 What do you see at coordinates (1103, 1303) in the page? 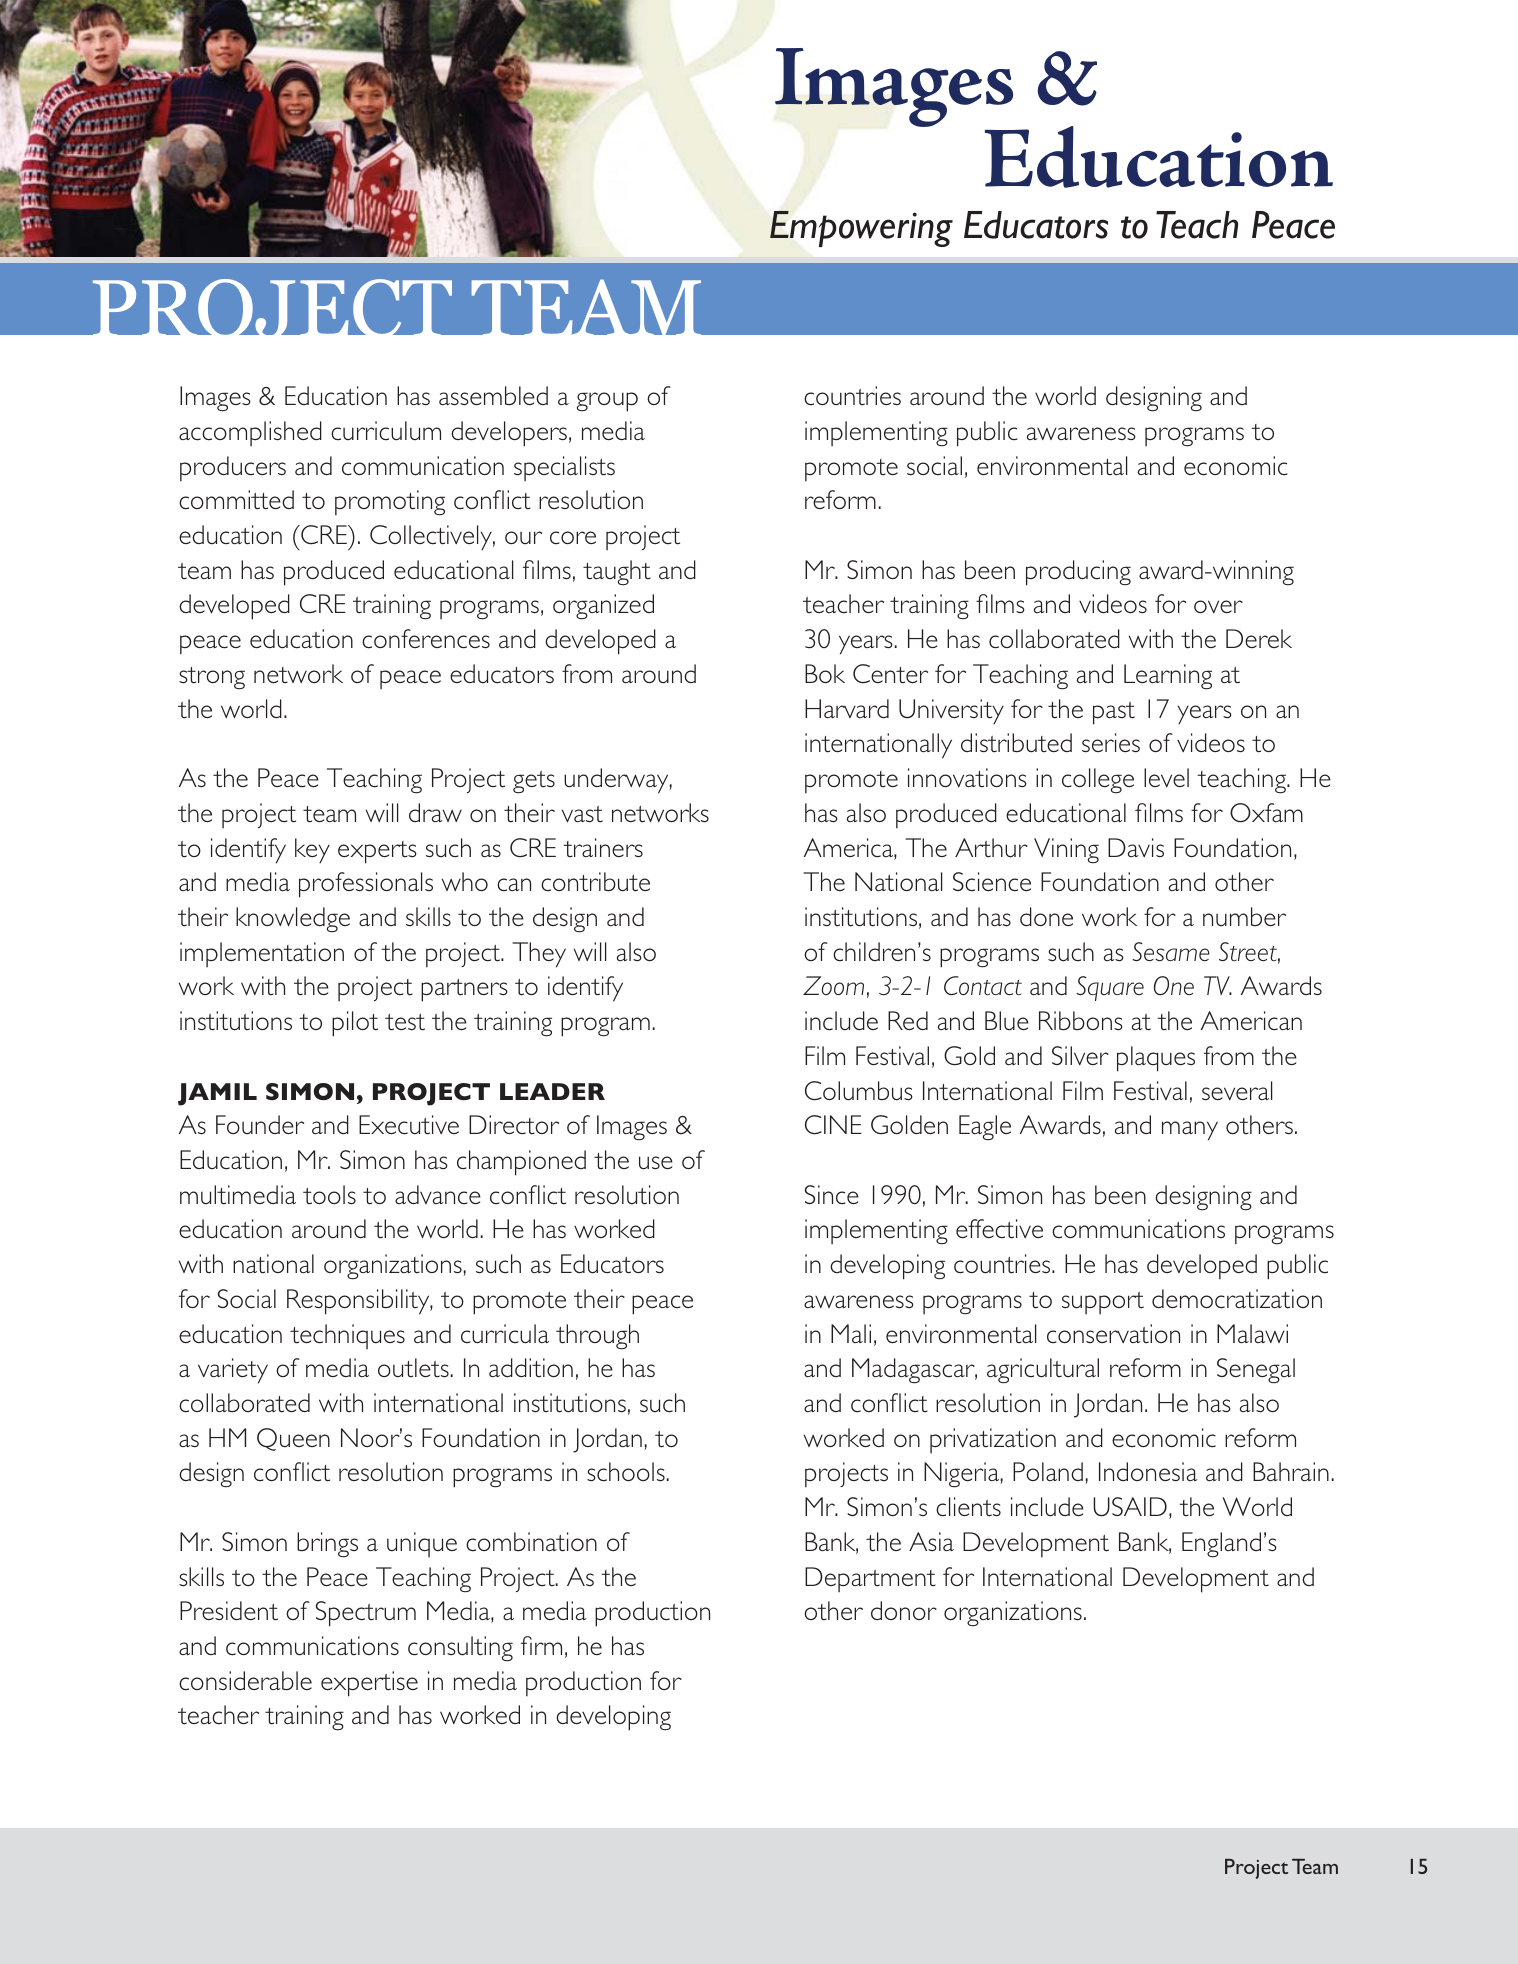
I see `support` at bounding box center [1103, 1303].
